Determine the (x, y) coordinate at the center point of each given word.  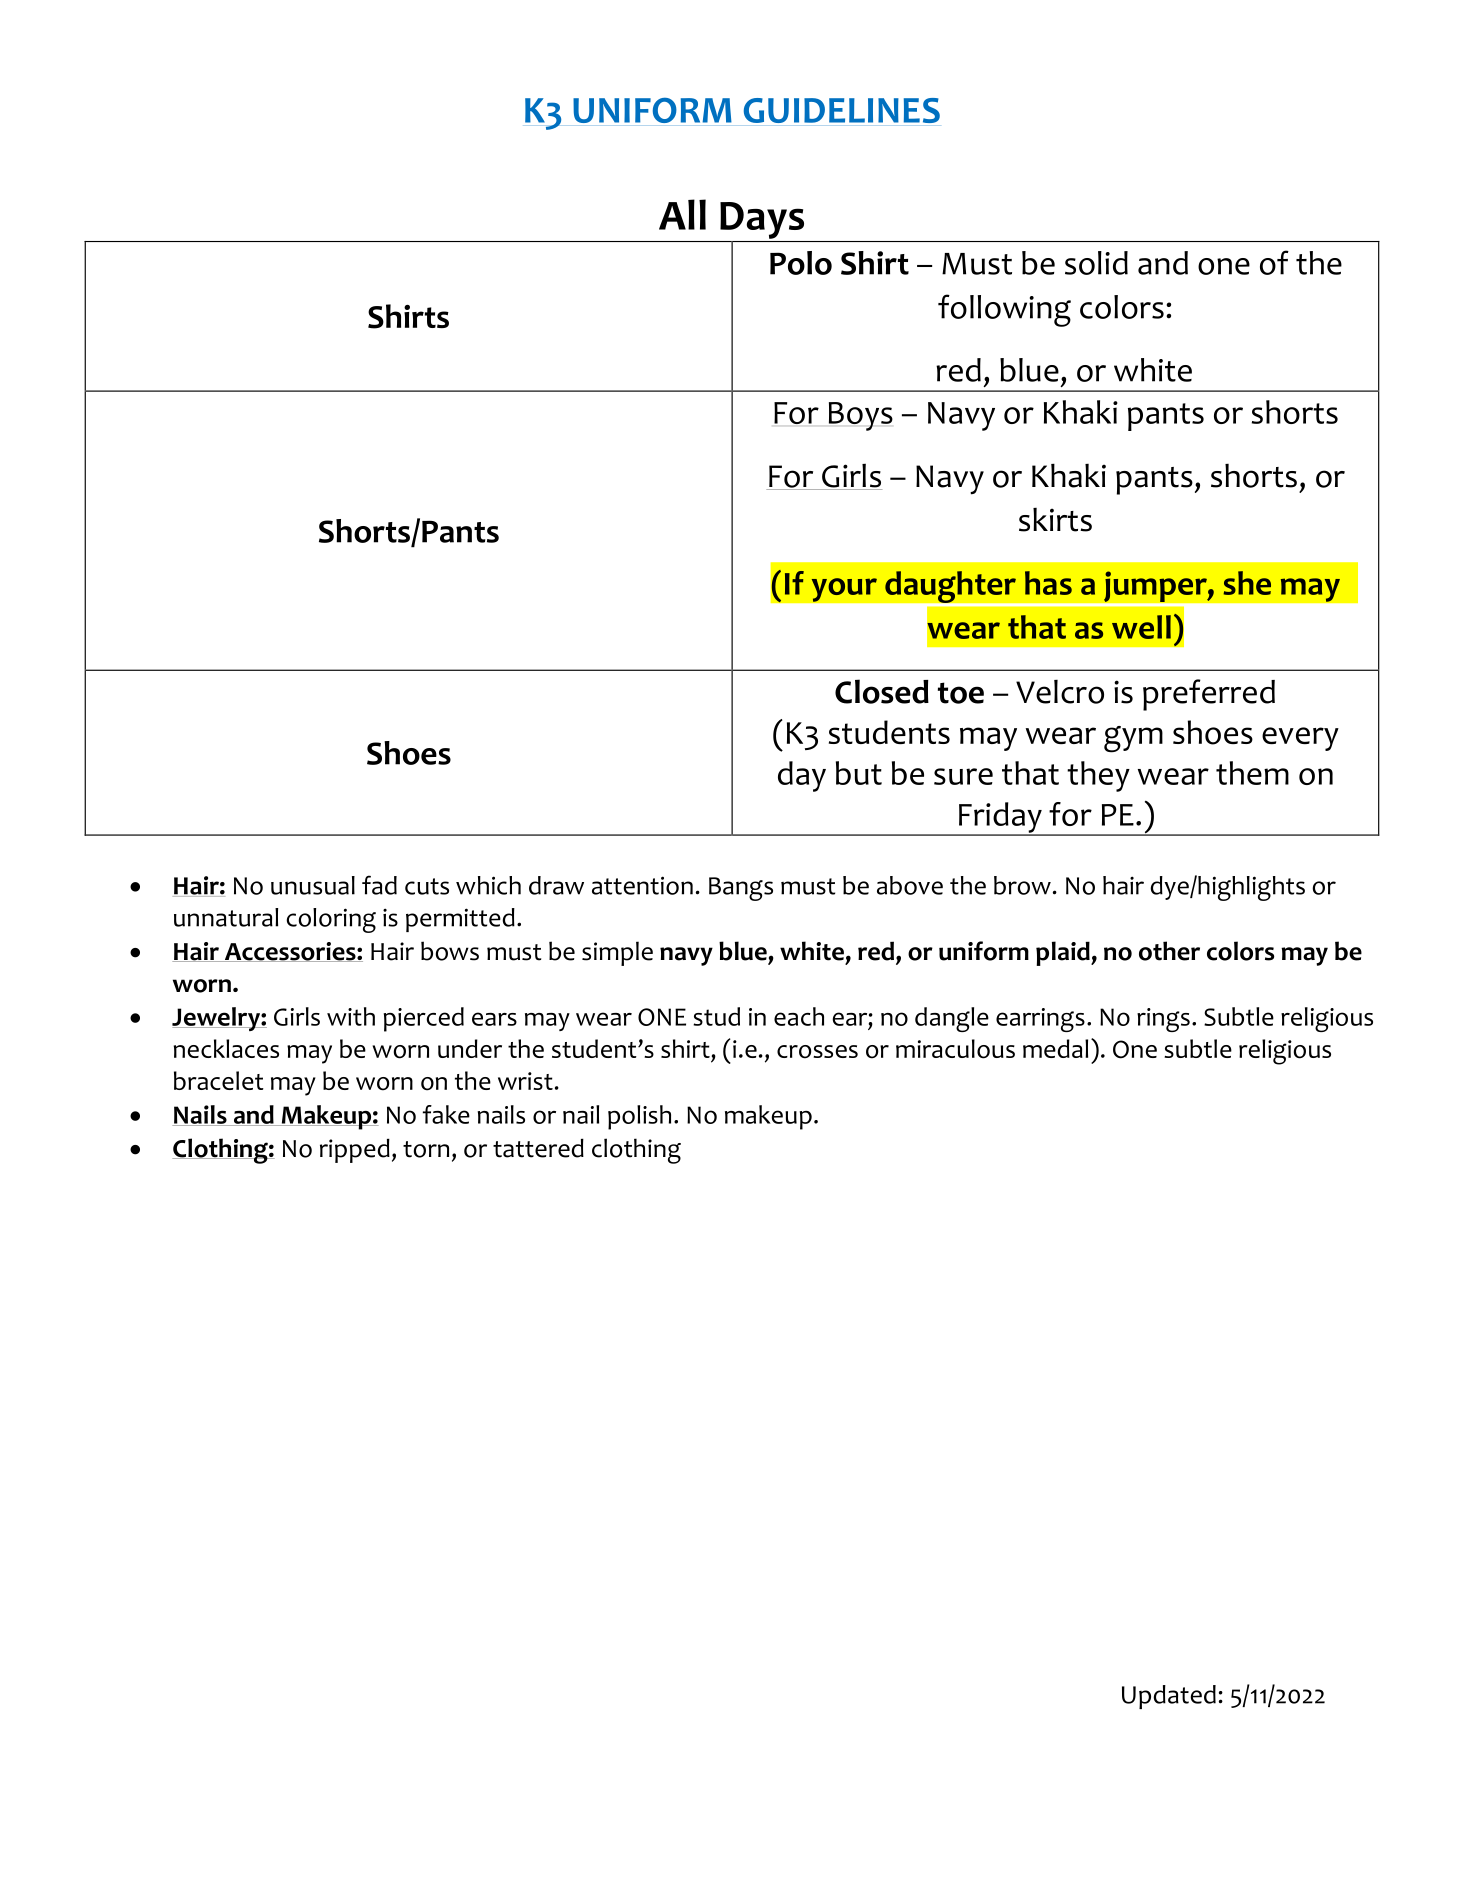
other (1169, 951)
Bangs (741, 889)
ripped (355, 1150)
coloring (331, 920)
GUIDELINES (842, 110)
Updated (1169, 1697)
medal (1055, 1048)
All (682, 214)
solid (1096, 263)
